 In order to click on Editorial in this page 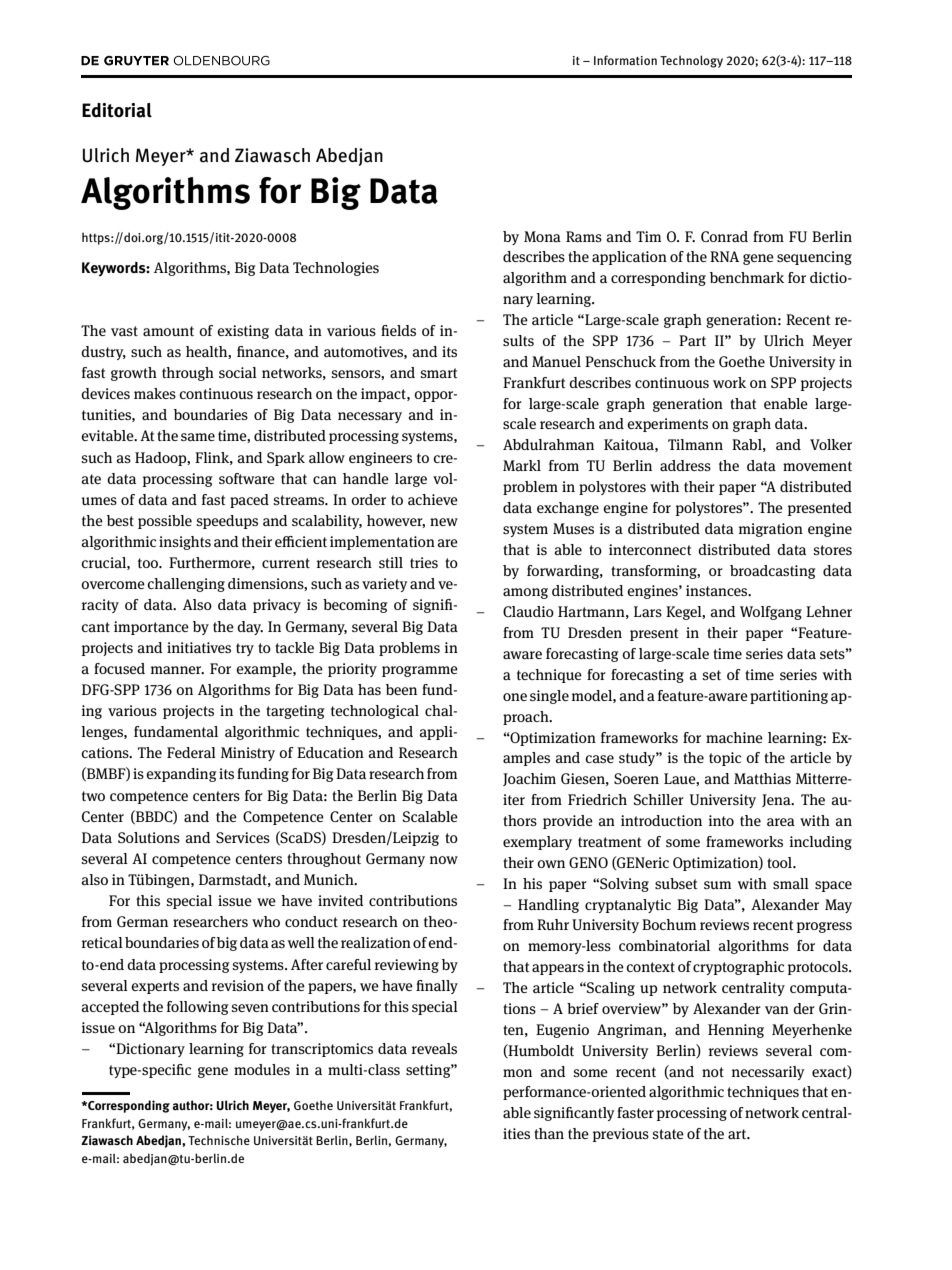, I will do `click(117, 110)`.
